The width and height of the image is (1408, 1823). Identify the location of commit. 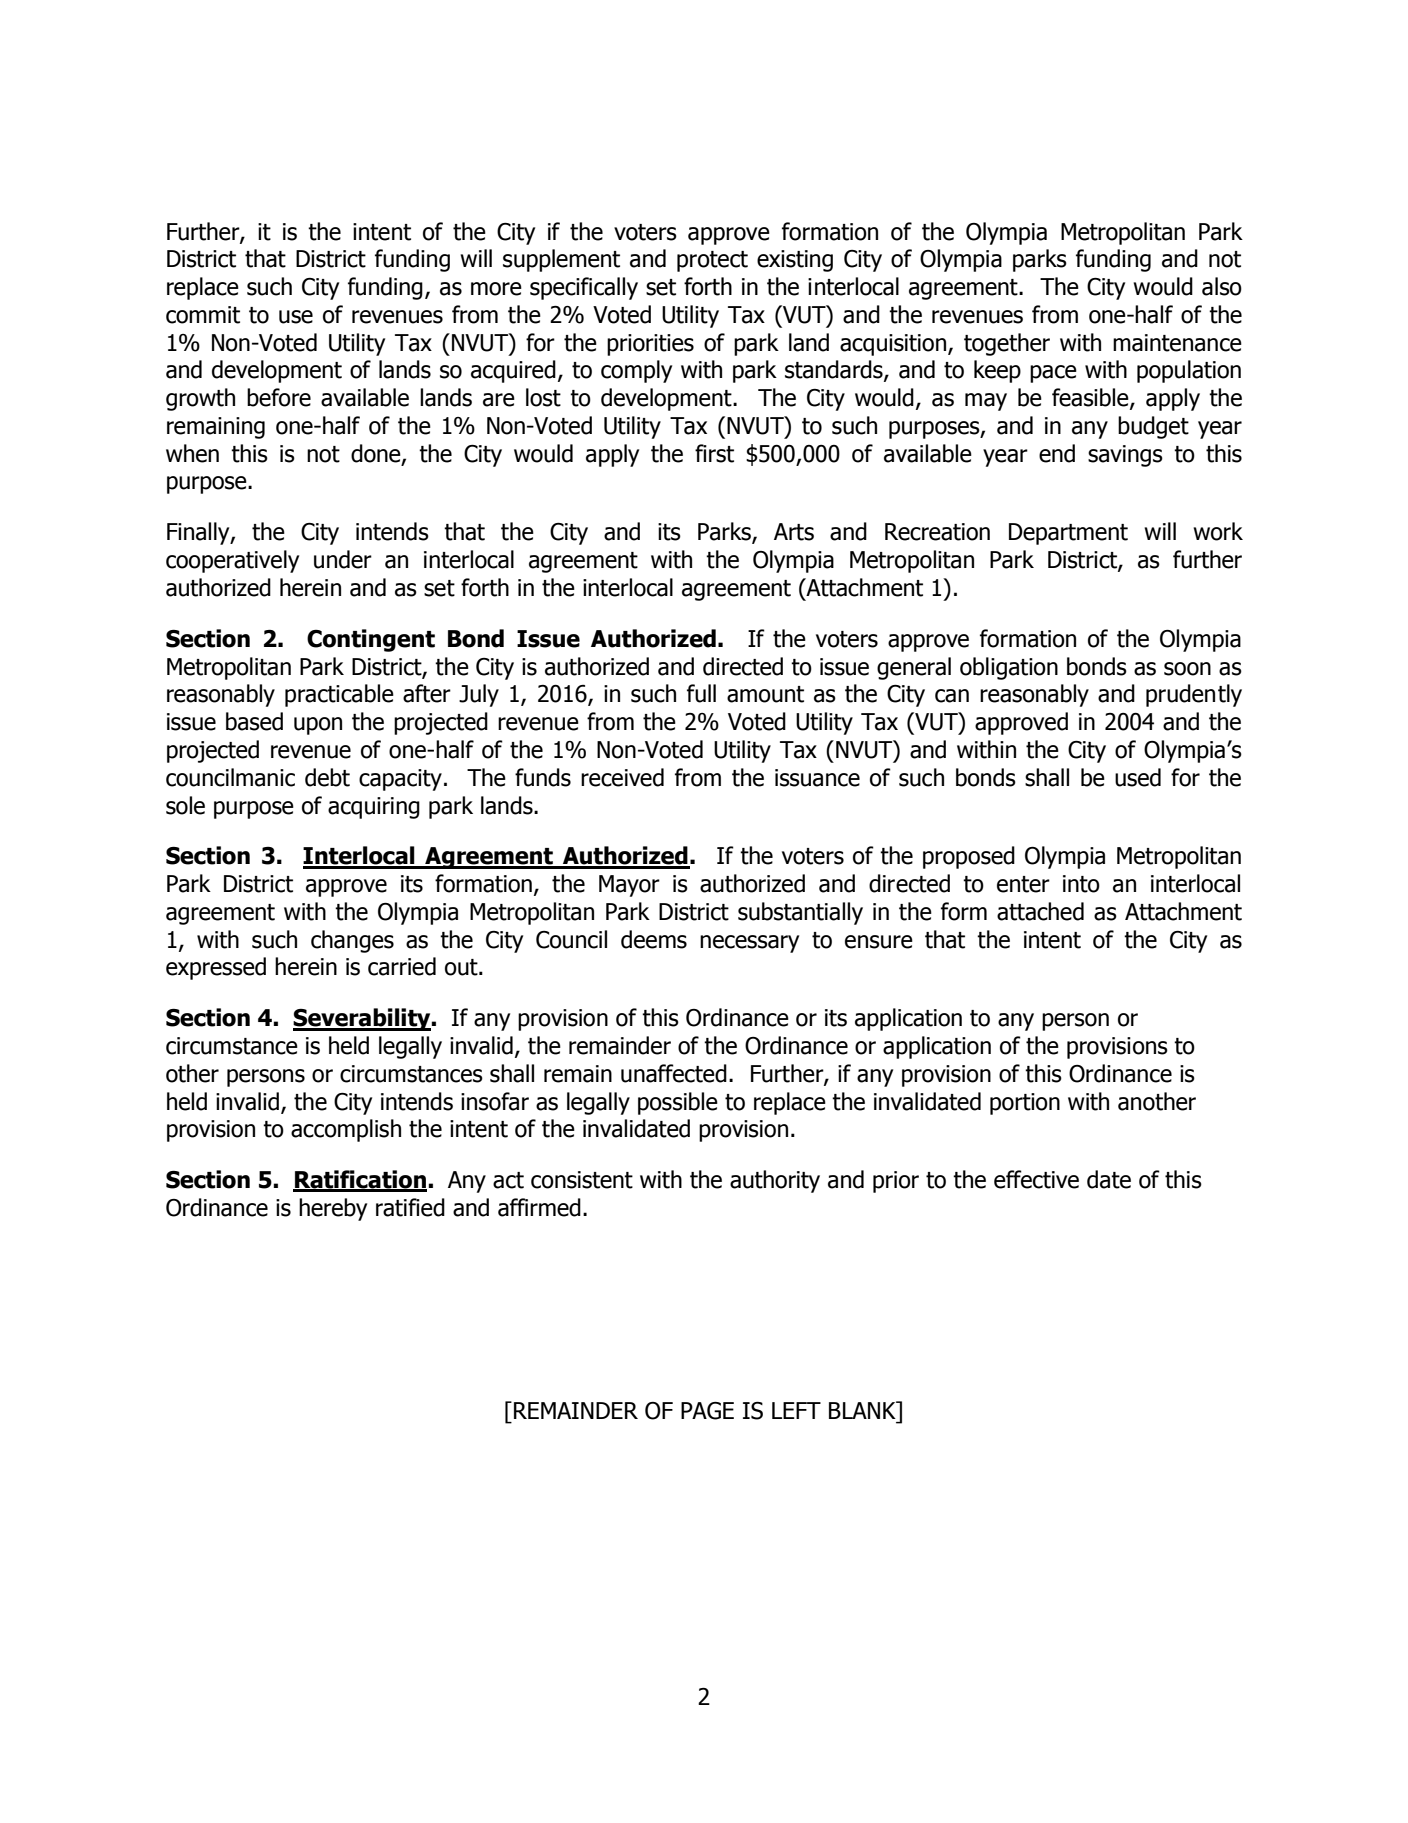
(203, 315).
